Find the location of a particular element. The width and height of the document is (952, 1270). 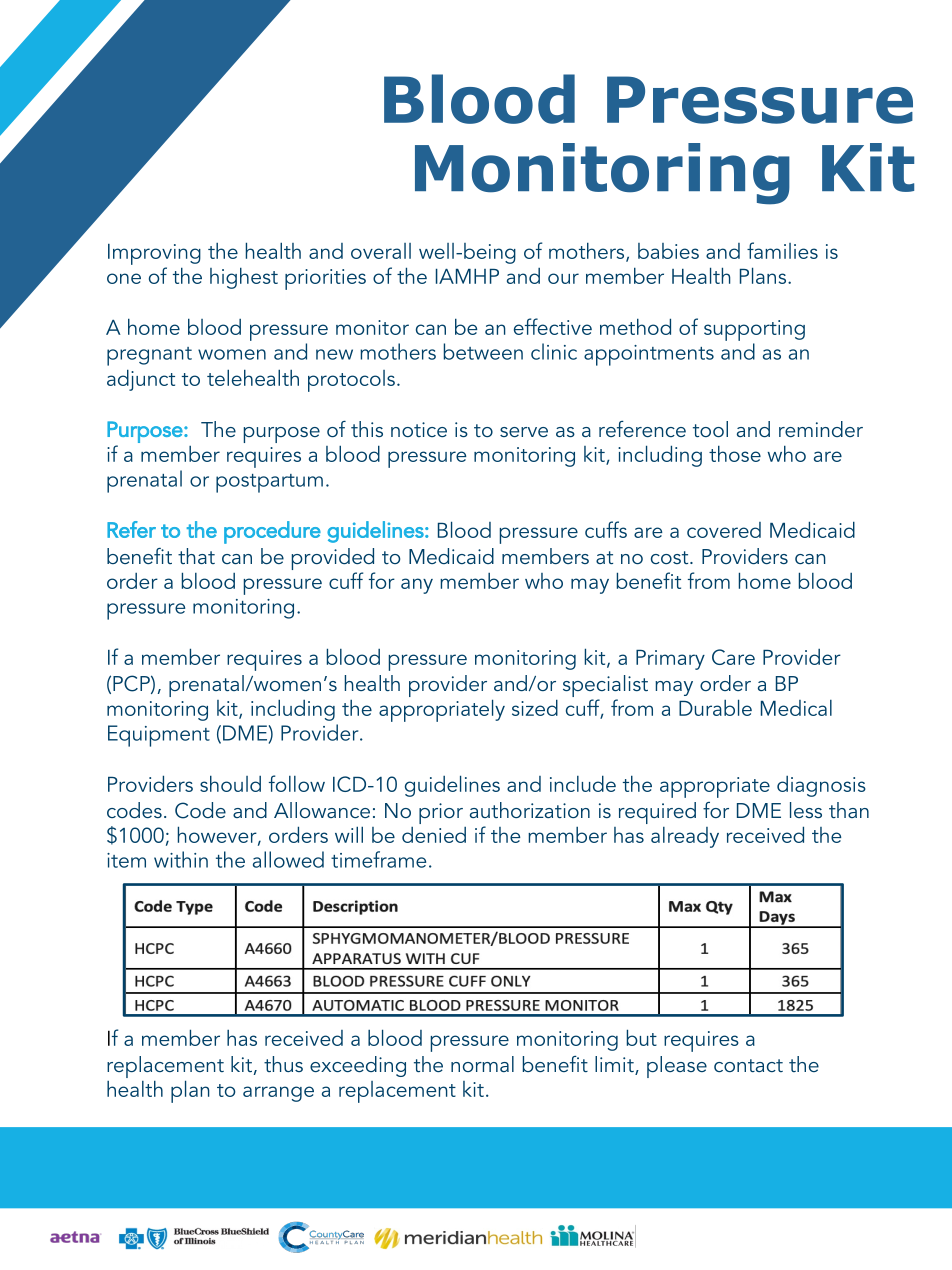

normal is located at coordinates (482, 1064).
